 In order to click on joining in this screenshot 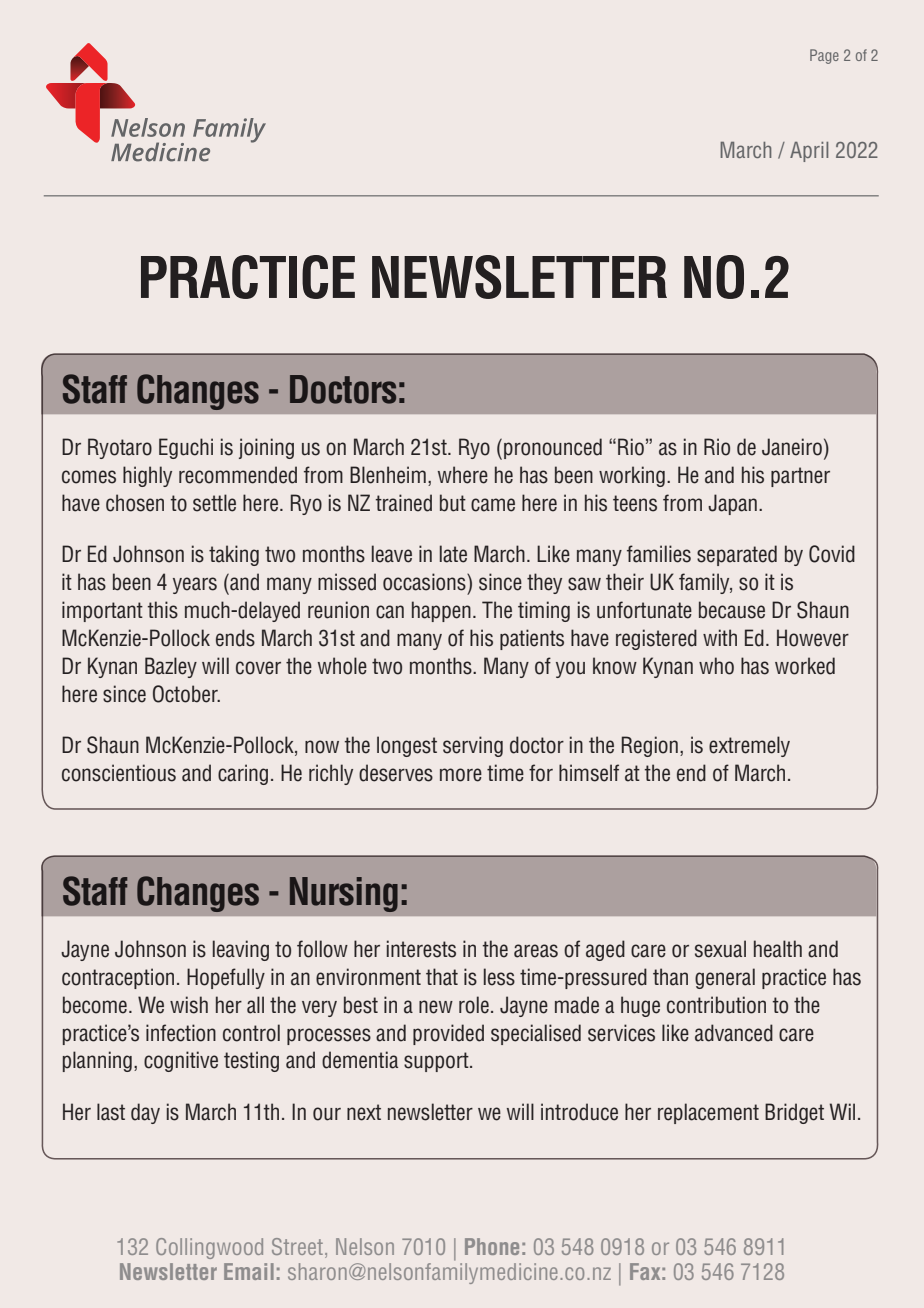, I will do `click(266, 448)`.
